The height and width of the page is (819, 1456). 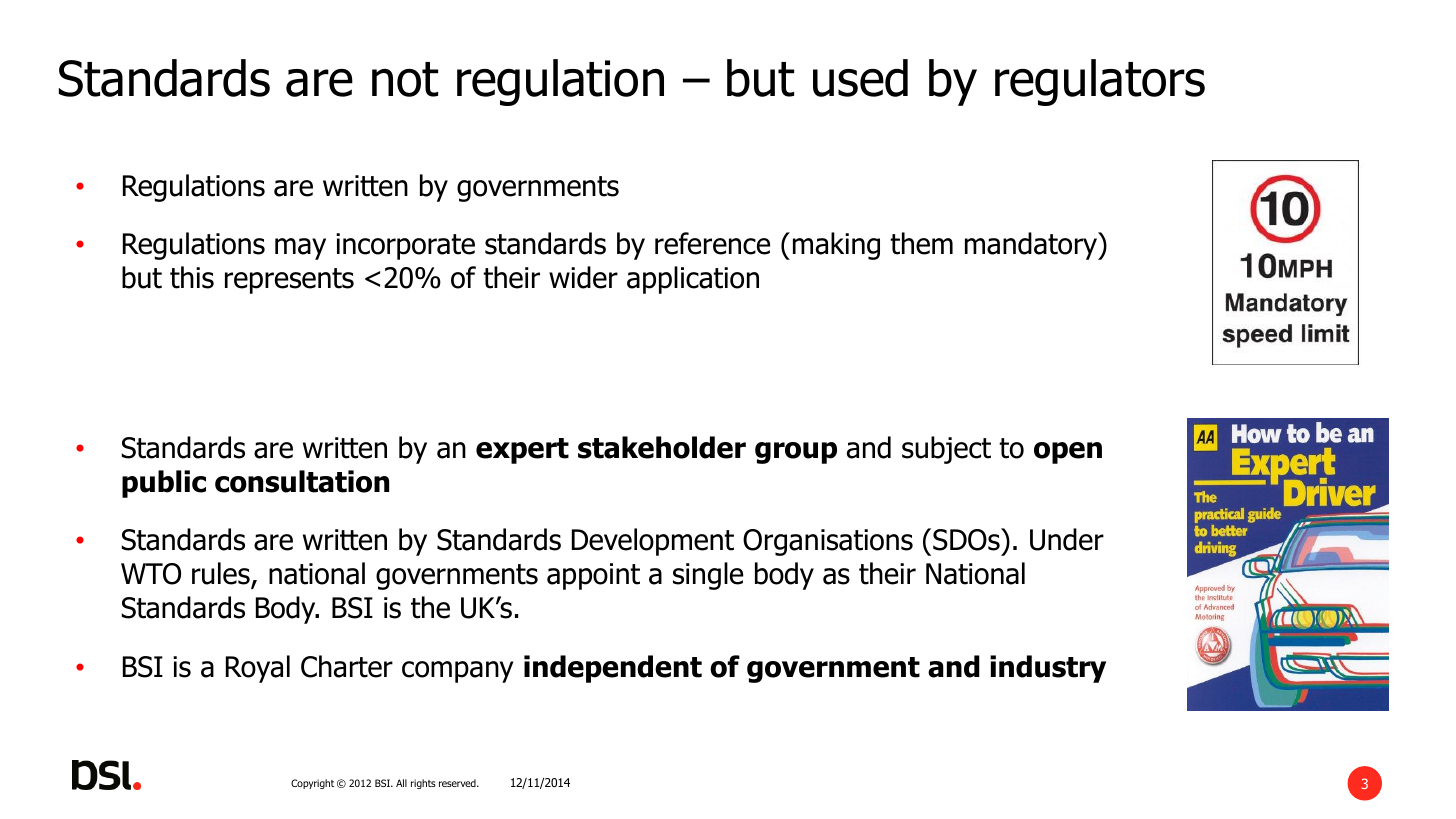 What do you see at coordinates (423, 784) in the page?
I see `rights` at bounding box center [423, 784].
